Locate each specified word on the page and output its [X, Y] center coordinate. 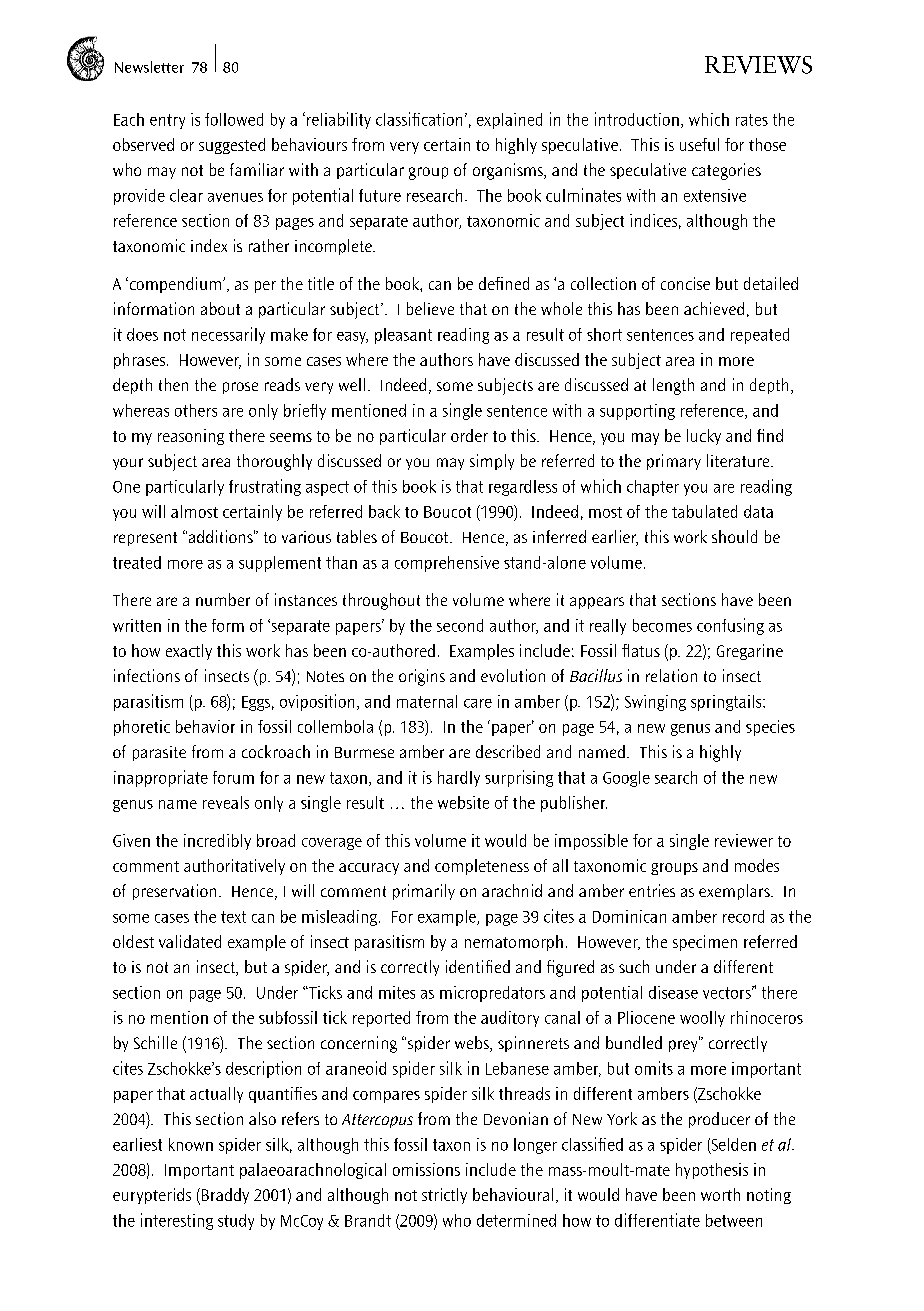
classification [419, 119]
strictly [444, 1196]
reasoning [191, 437]
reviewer [744, 840]
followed [234, 119]
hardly [459, 779]
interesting [177, 1221]
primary [674, 462]
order [469, 435]
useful [699, 144]
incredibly [217, 842]
